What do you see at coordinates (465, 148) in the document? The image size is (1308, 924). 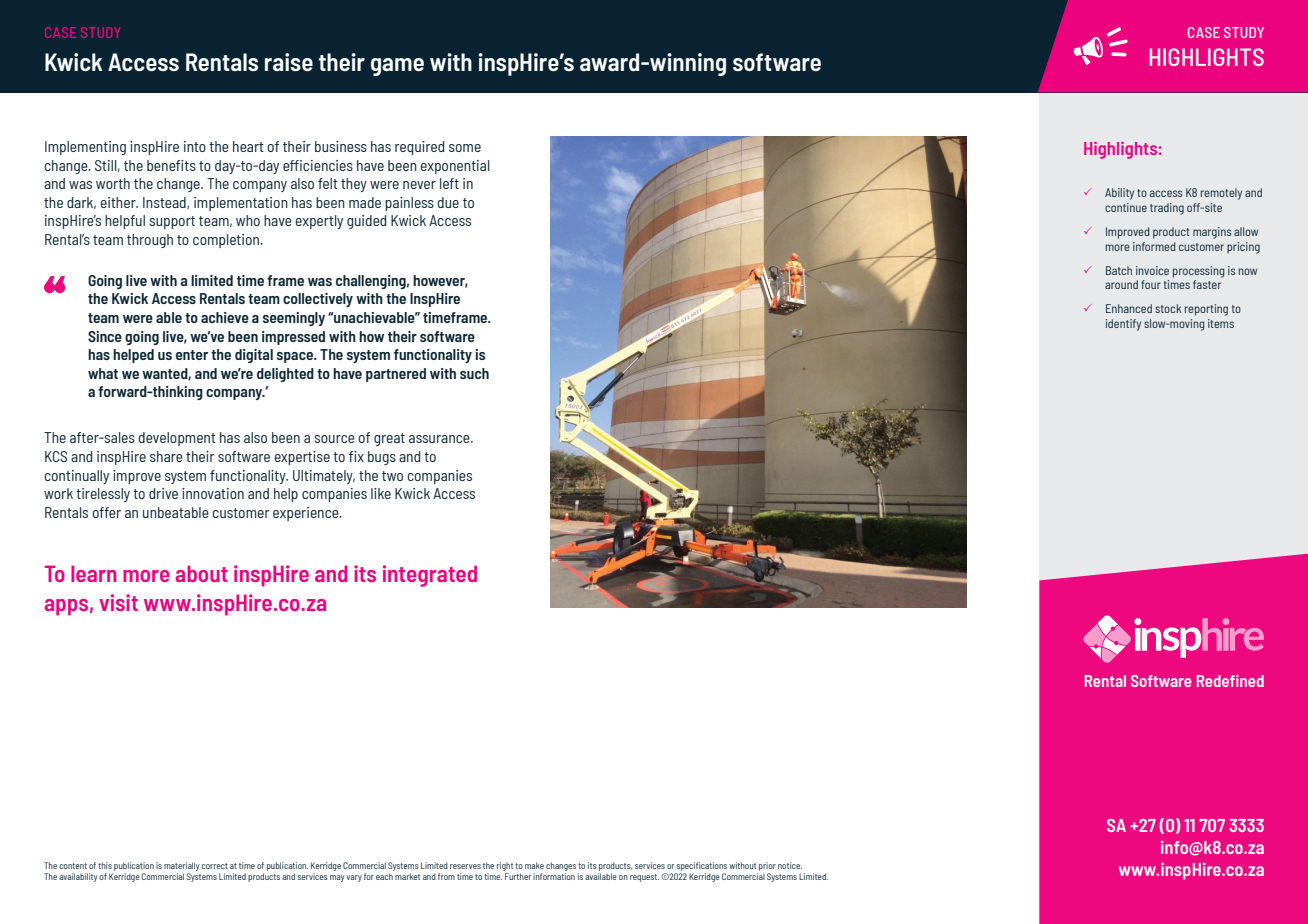 I see `some` at bounding box center [465, 148].
